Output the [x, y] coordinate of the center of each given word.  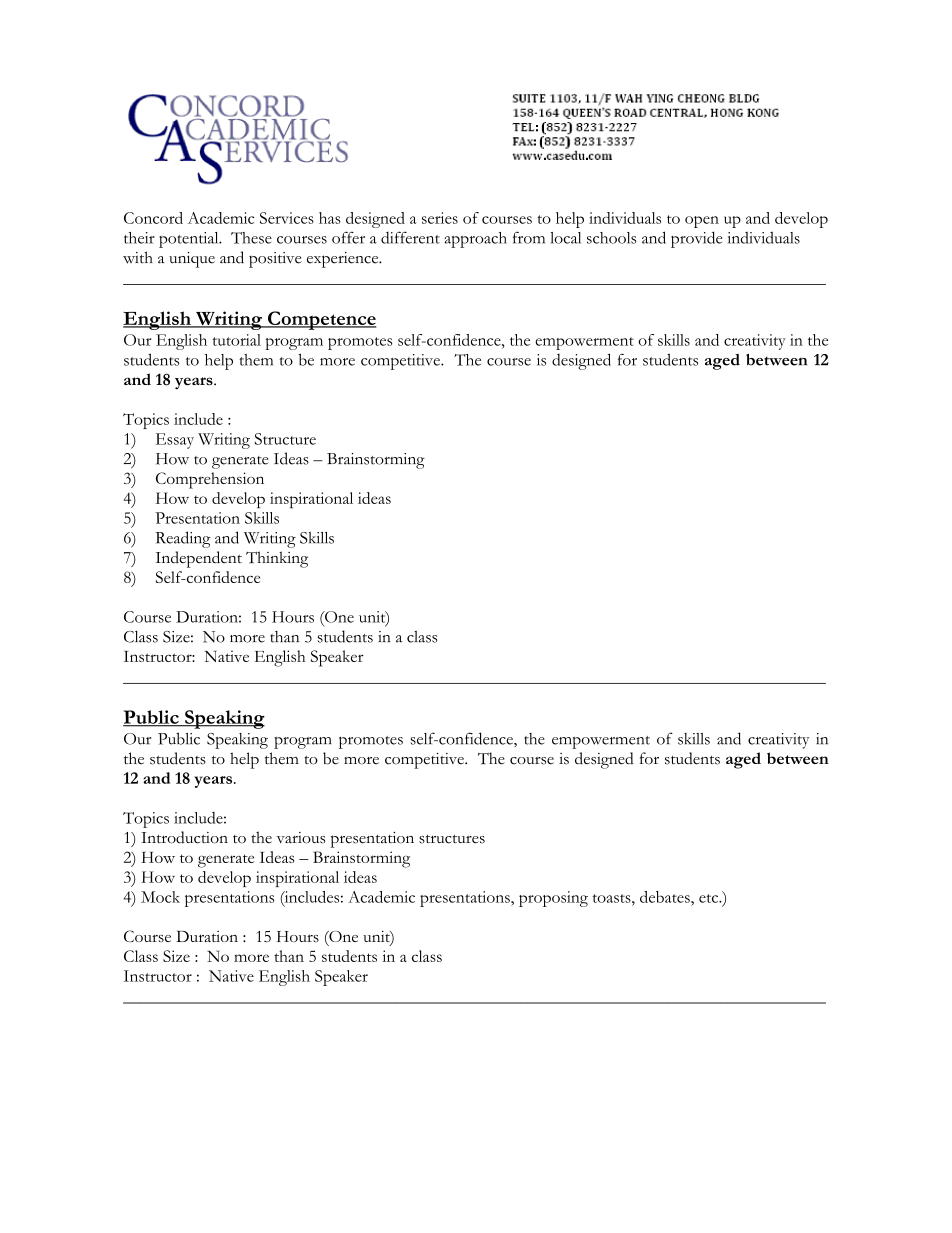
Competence [321, 320]
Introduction [184, 837]
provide [696, 239]
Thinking [277, 559]
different [410, 237]
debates [666, 897]
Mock [160, 897]
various [301, 838]
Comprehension [210, 480]
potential [190, 240]
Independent [199, 559]
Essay [175, 441]
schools [611, 238]
